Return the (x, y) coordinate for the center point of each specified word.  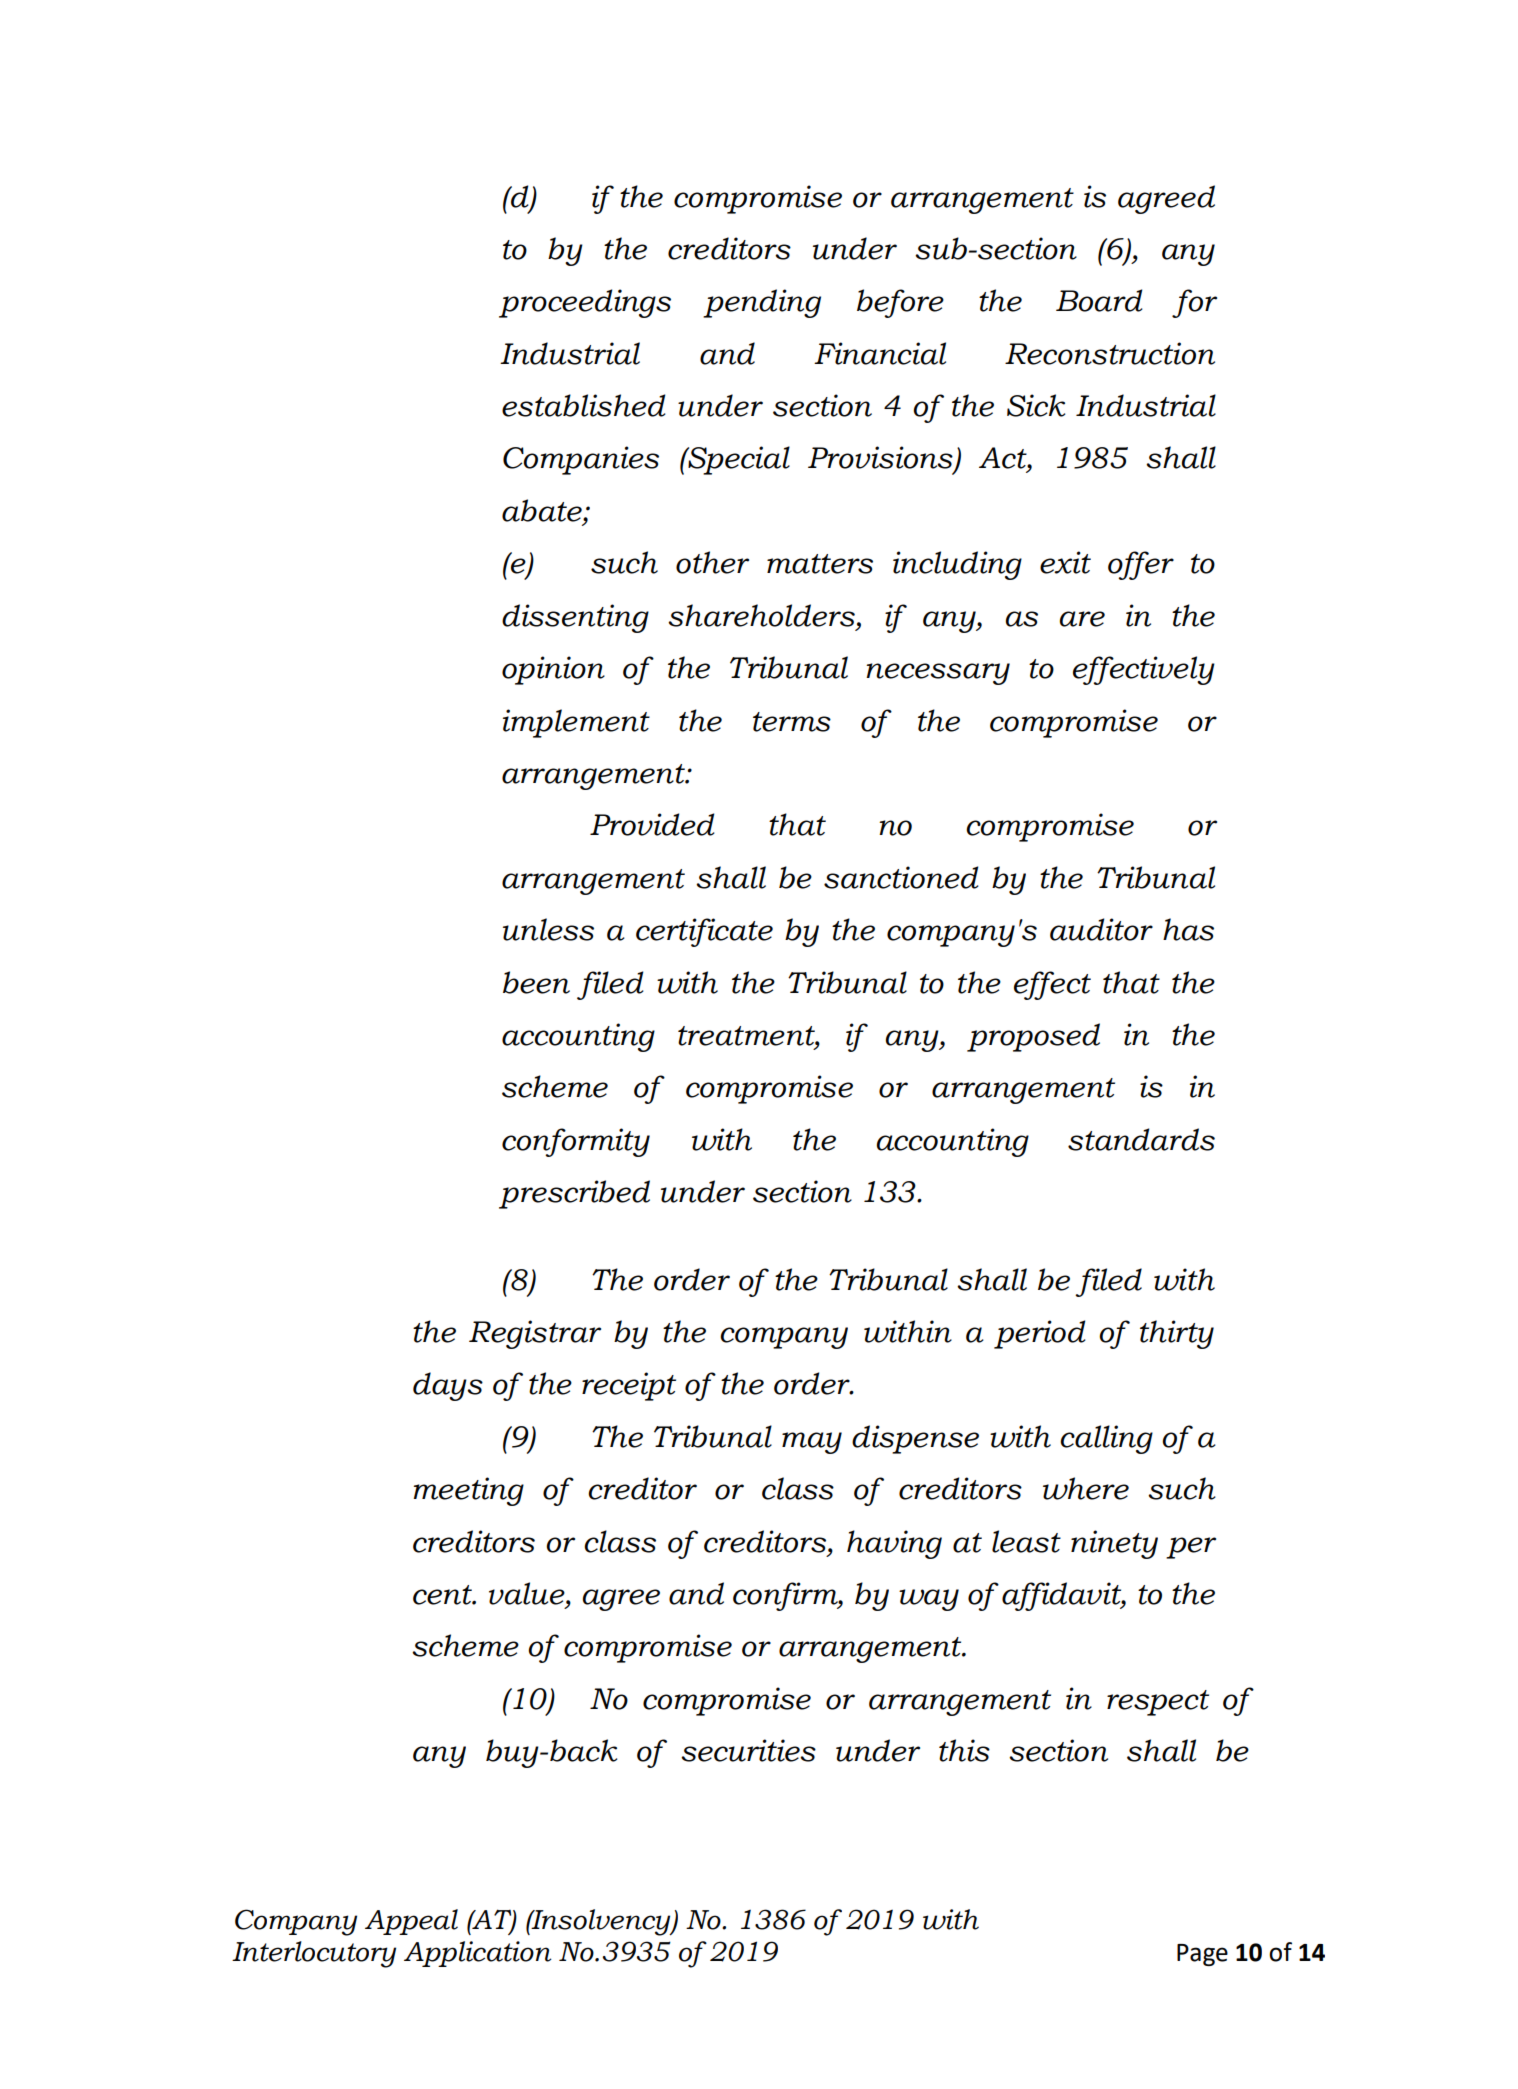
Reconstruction (1110, 353)
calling (1106, 1439)
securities (748, 1750)
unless (548, 929)
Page (1202, 1955)
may (812, 1443)
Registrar (535, 1334)
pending (762, 303)
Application (478, 1954)
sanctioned (901, 877)
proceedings (585, 303)
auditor (1101, 929)
